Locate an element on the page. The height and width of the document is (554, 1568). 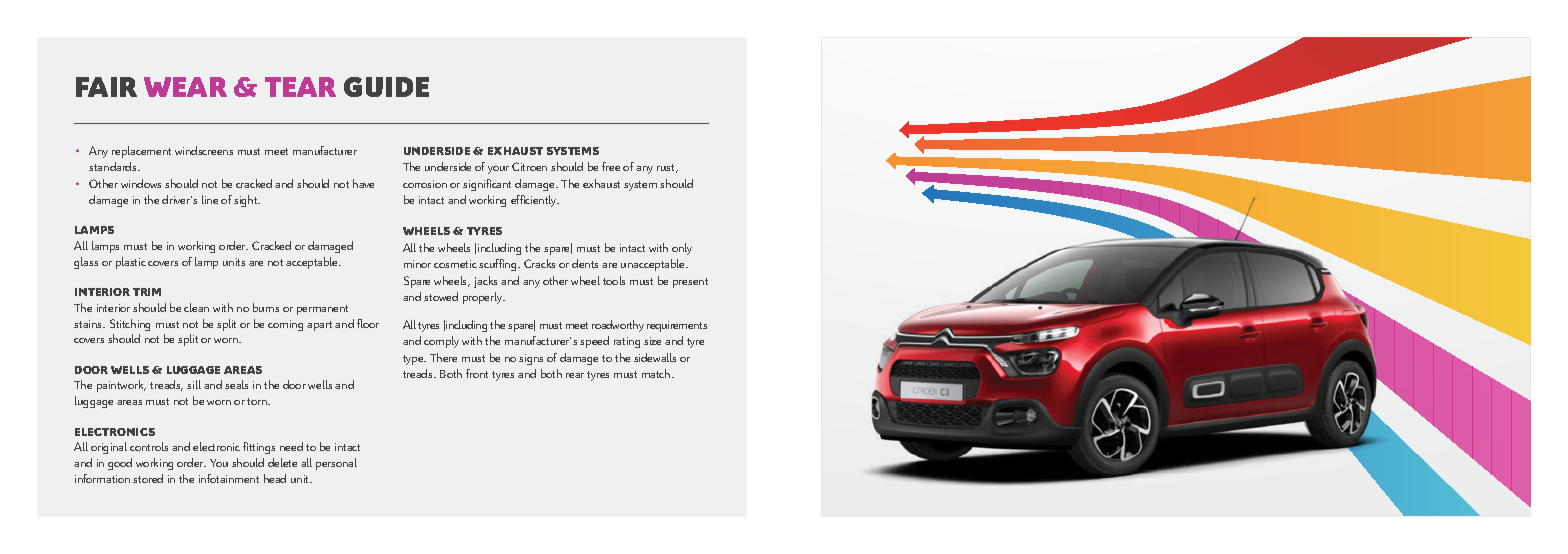
WEAR is located at coordinates (185, 87).
